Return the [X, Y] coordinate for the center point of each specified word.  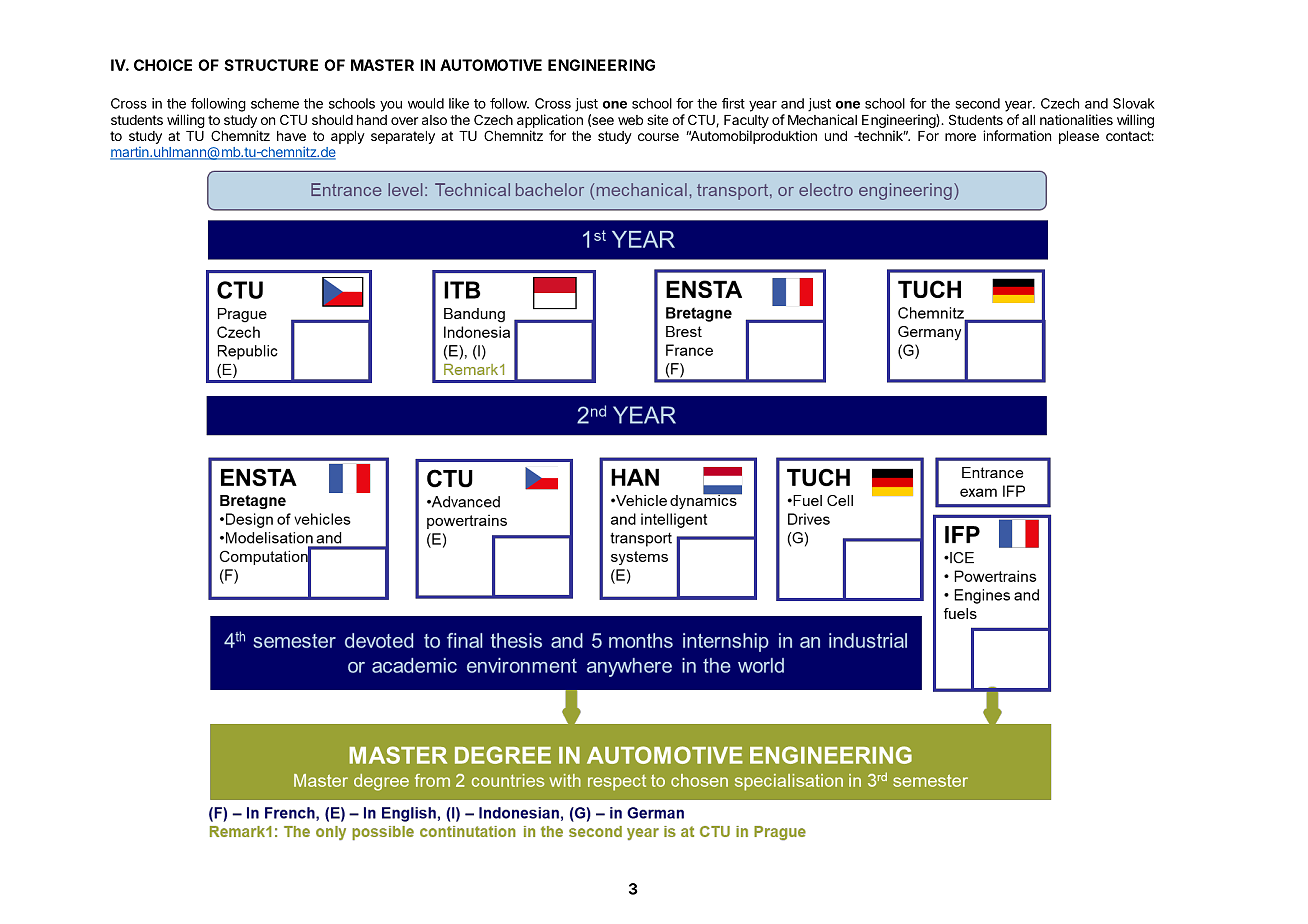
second [978, 103]
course [658, 137]
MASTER [382, 65]
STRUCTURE [271, 65]
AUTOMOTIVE [491, 65]
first [733, 103]
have [291, 136]
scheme [275, 103]
